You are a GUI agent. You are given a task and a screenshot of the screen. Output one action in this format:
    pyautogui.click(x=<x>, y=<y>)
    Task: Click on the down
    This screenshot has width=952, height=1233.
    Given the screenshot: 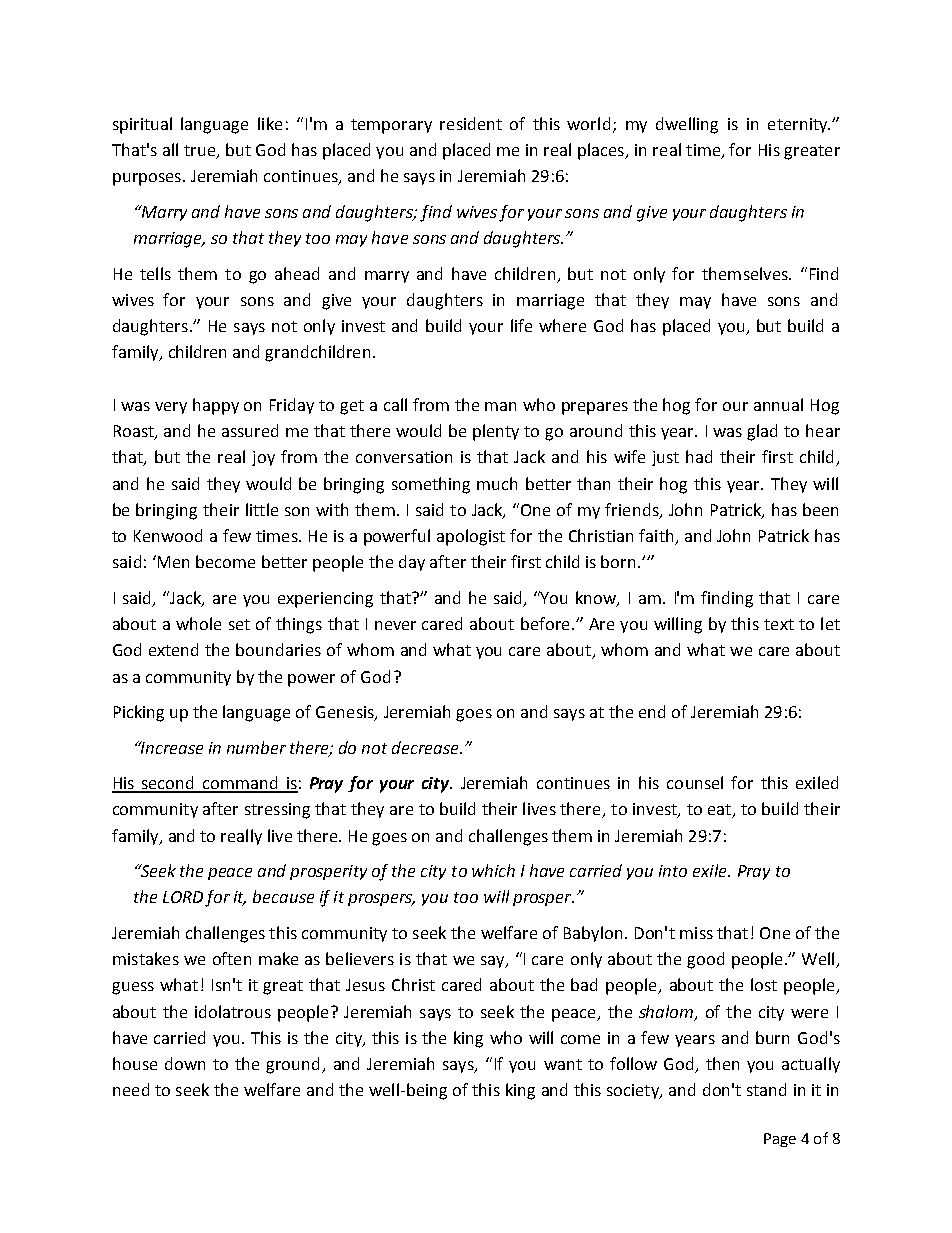 What is the action you would take?
    pyautogui.click(x=185, y=1063)
